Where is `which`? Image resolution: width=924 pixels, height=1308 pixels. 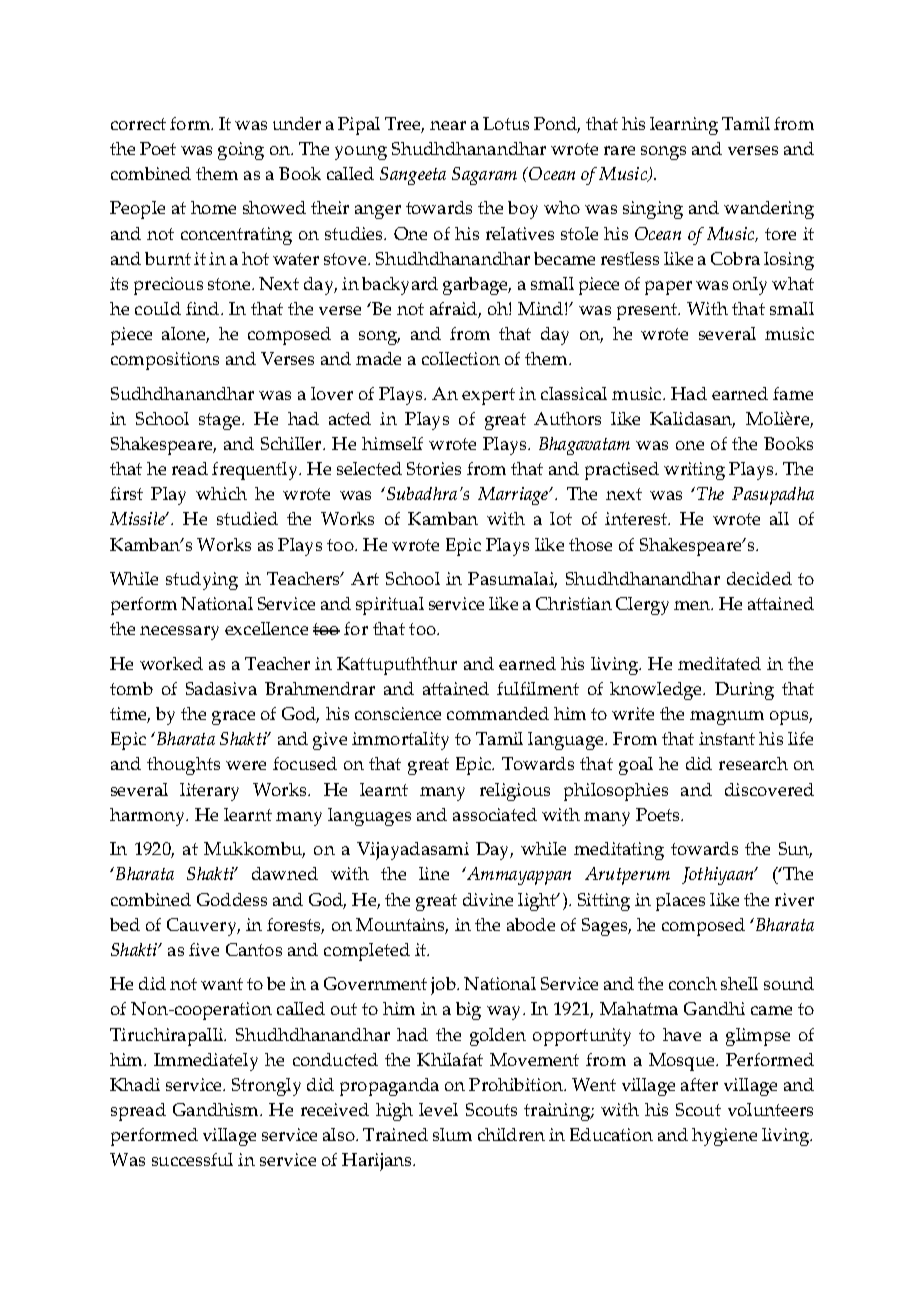
which is located at coordinates (221, 493).
